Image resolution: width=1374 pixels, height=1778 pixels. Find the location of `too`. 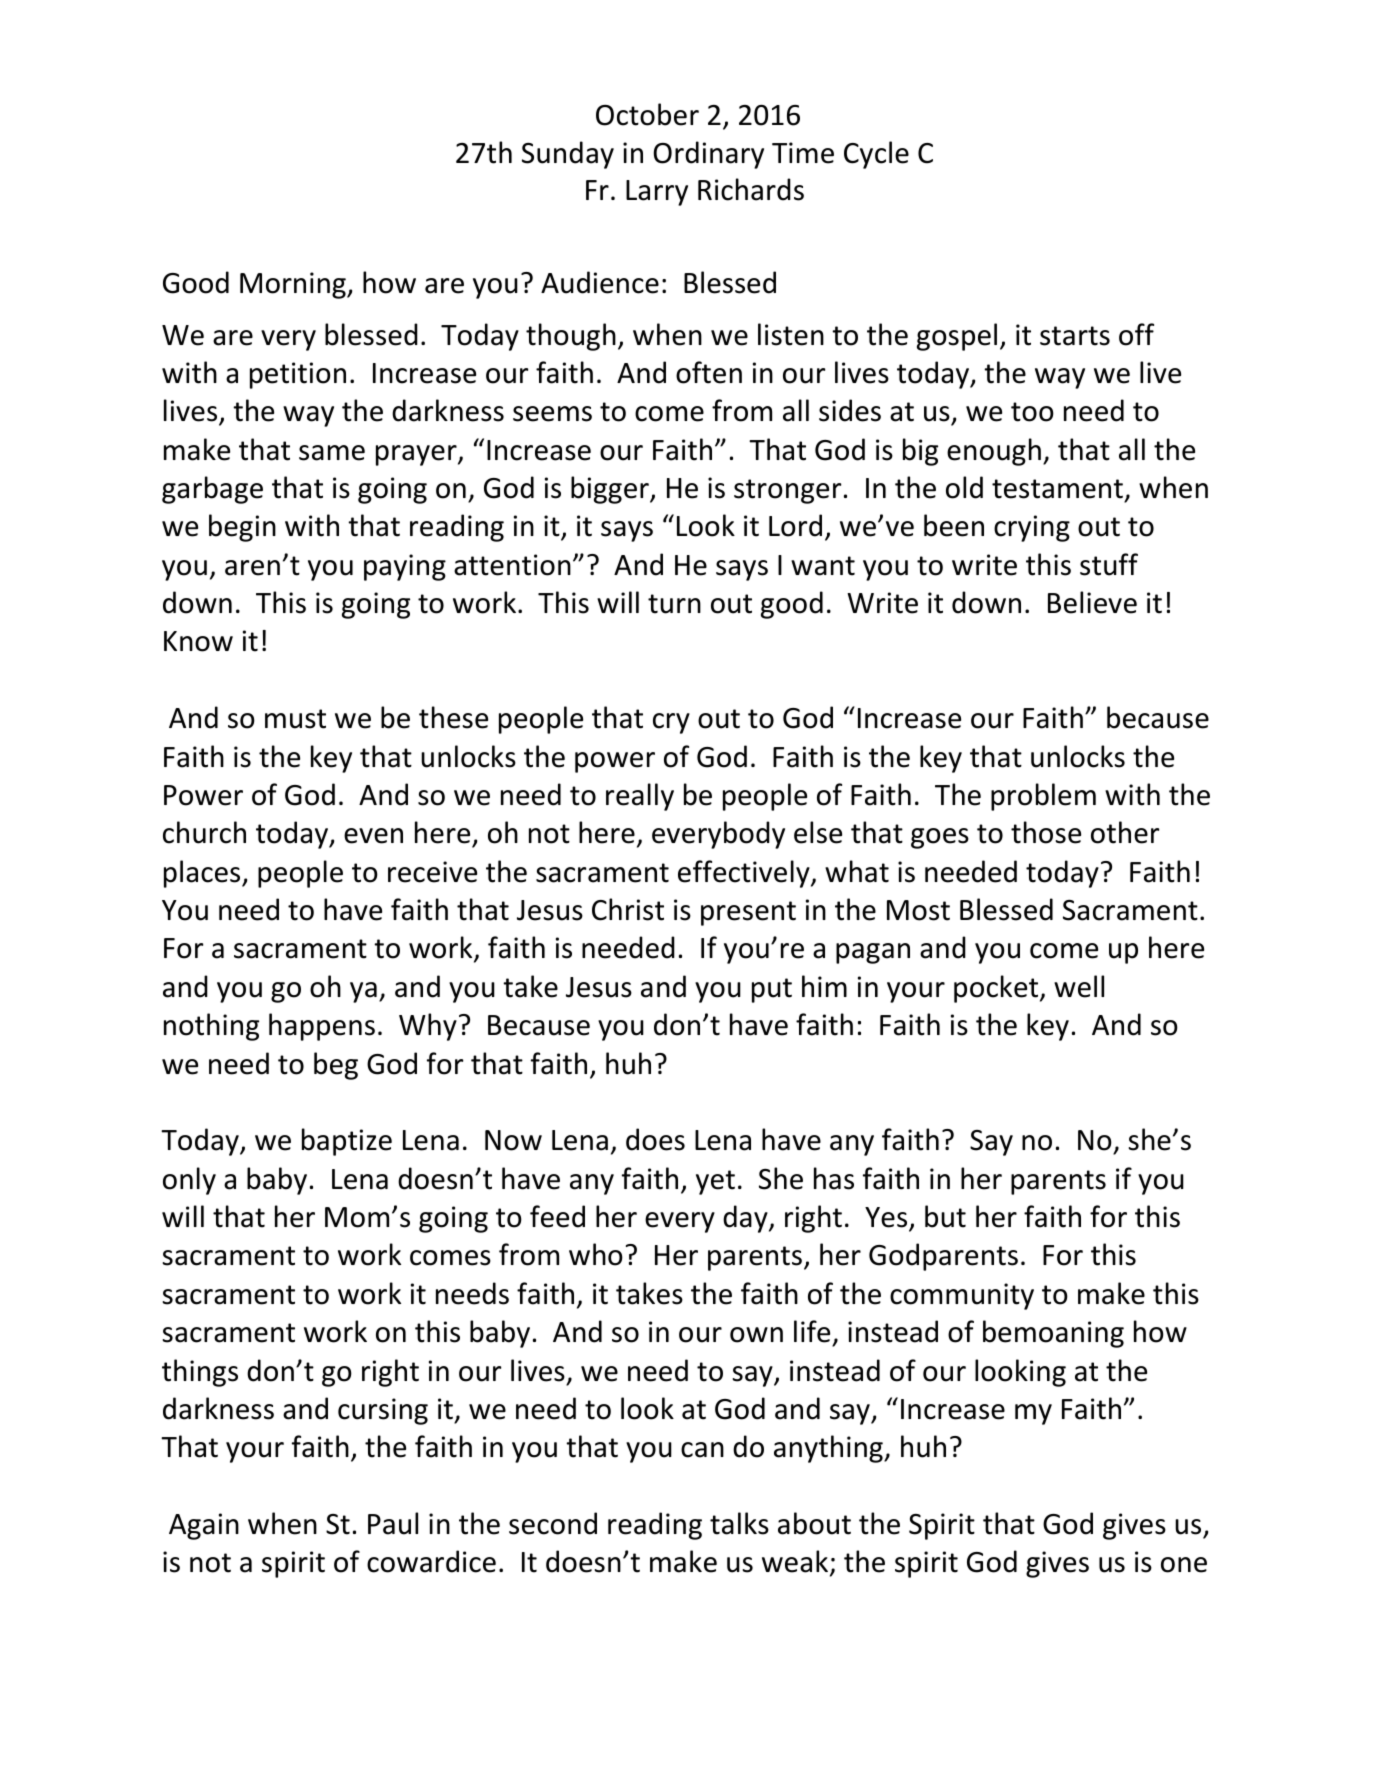

too is located at coordinates (1032, 412).
